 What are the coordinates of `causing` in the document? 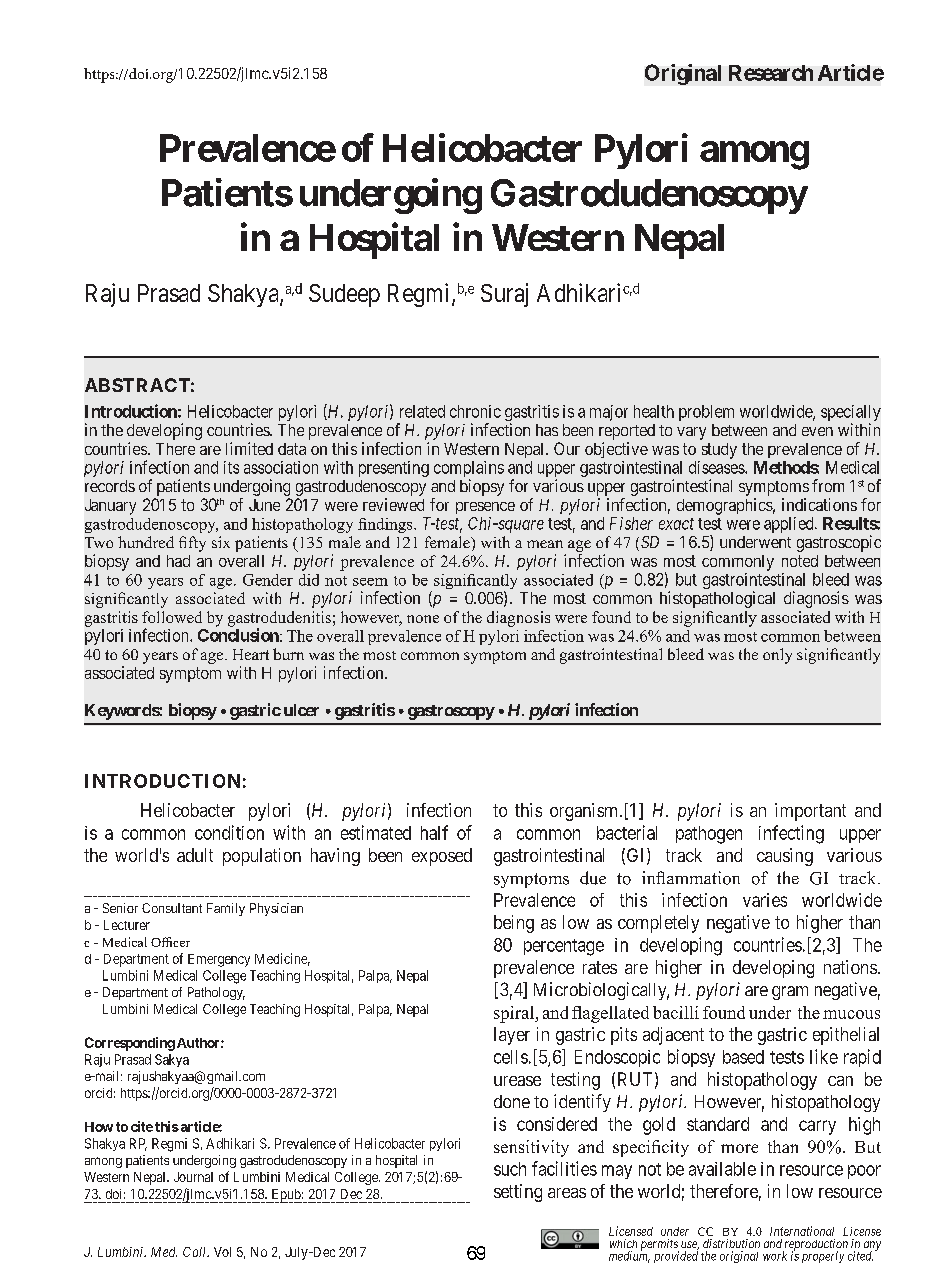 It's located at (785, 857).
